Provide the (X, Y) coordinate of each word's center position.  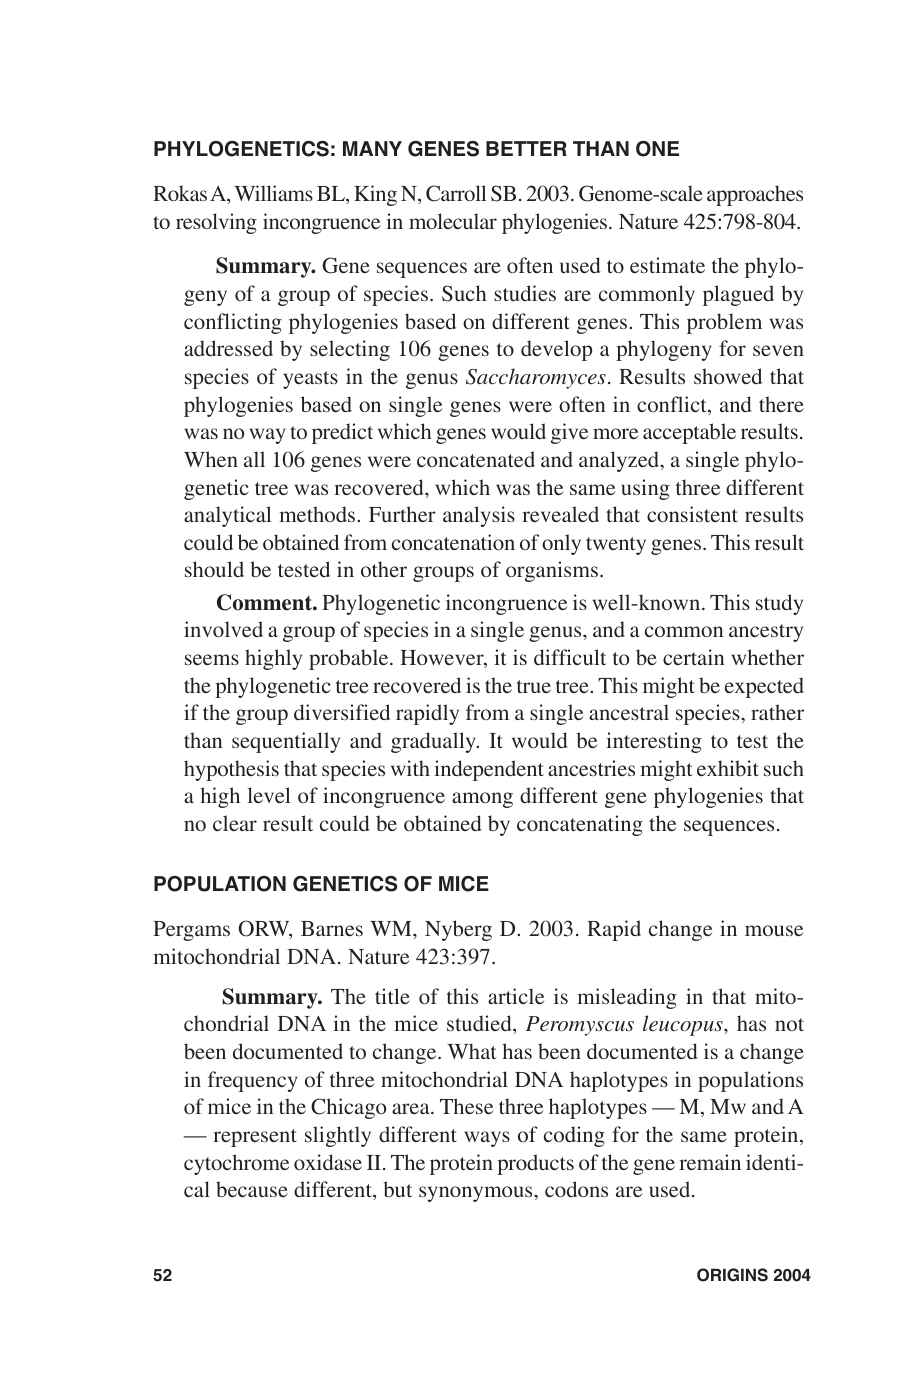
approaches (755, 195)
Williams (273, 193)
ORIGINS (732, 1275)
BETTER (526, 148)
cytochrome (236, 1164)
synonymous (477, 1194)
